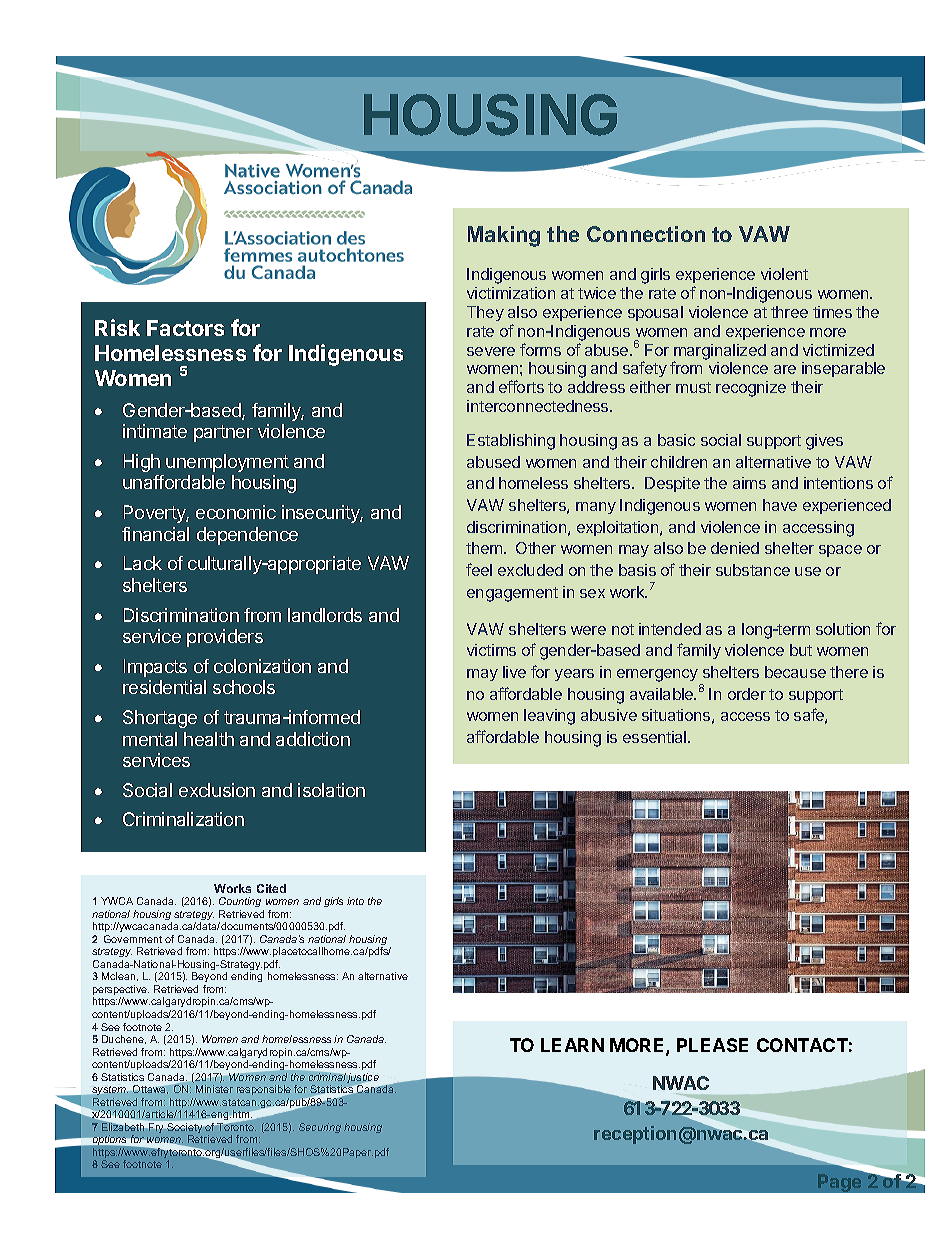 This screenshot has width=952, height=1233. Describe the element at coordinates (214, 1089) in the screenshot. I see `Minister` at that location.
